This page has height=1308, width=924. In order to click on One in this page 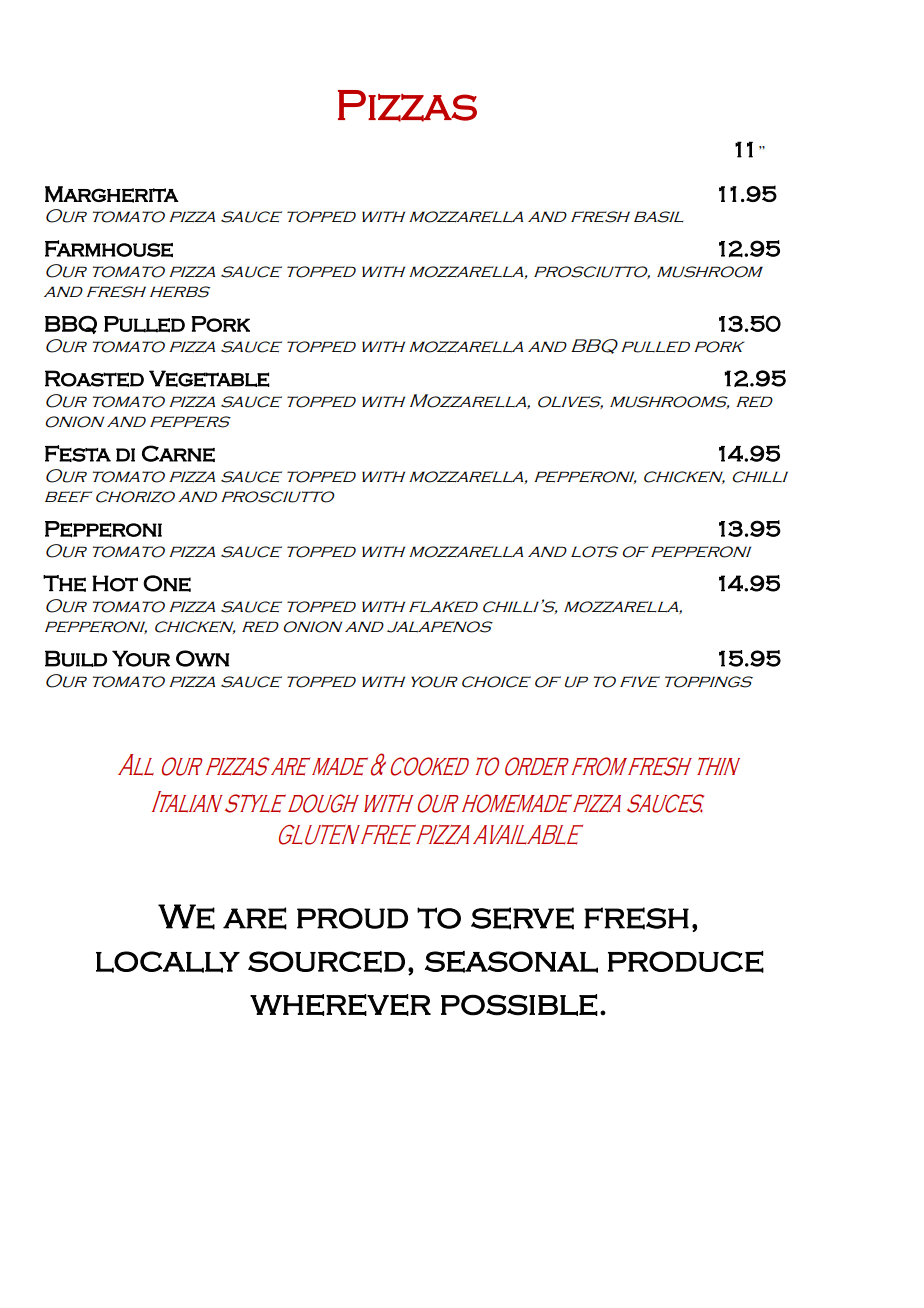, I will do `click(167, 583)`.
